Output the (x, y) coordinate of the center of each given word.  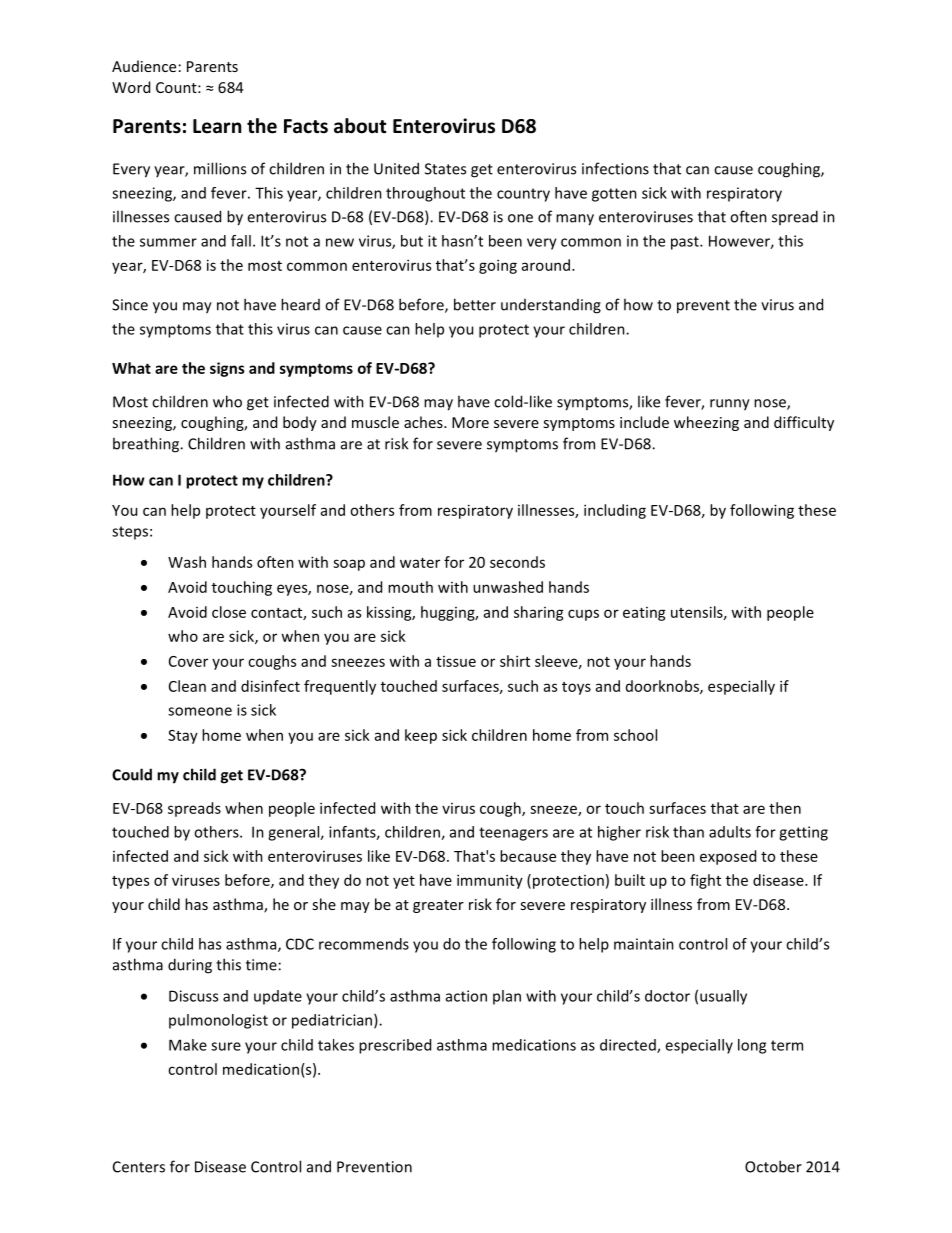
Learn (217, 126)
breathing (147, 445)
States (445, 169)
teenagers (513, 834)
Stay (183, 737)
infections (615, 168)
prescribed (395, 1046)
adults (730, 832)
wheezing (706, 423)
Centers (139, 1167)
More (470, 422)
